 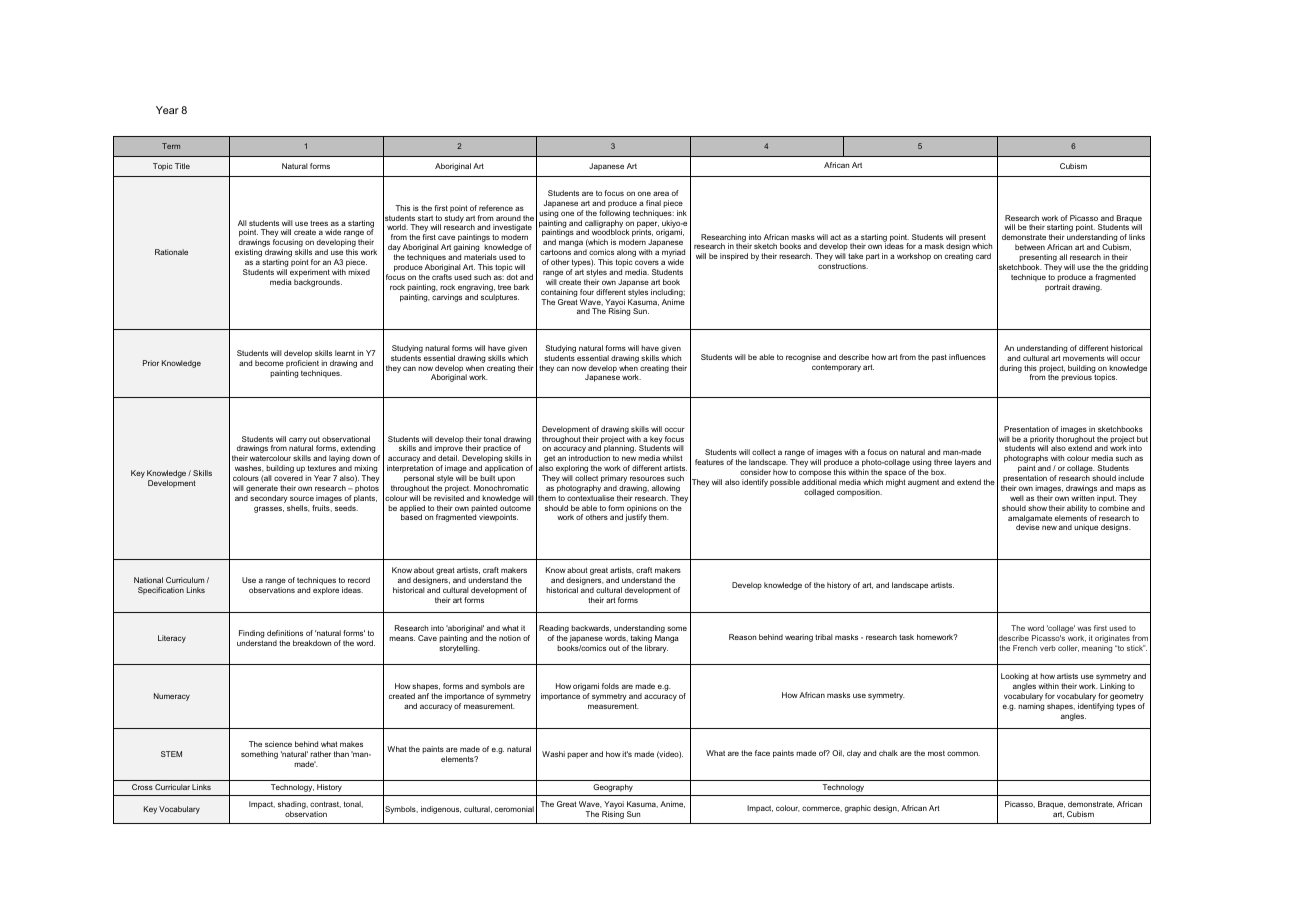 What do you see at coordinates (182, 166) in the image?
I see `Title` at bounding box center [182, 166].
